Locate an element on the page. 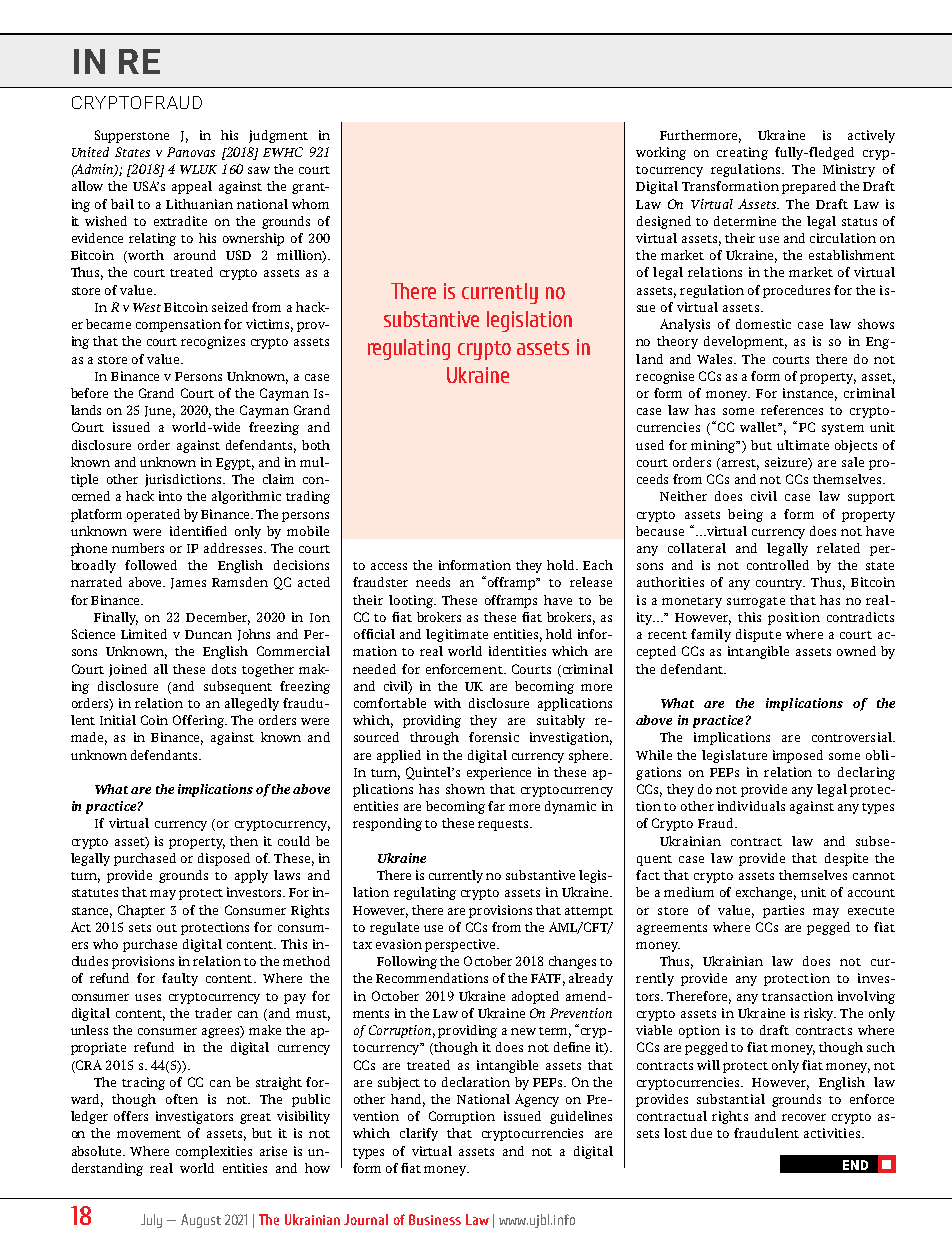 The height and width of the image is (1255, 952). Business is located at coordinates (435, 1219).
